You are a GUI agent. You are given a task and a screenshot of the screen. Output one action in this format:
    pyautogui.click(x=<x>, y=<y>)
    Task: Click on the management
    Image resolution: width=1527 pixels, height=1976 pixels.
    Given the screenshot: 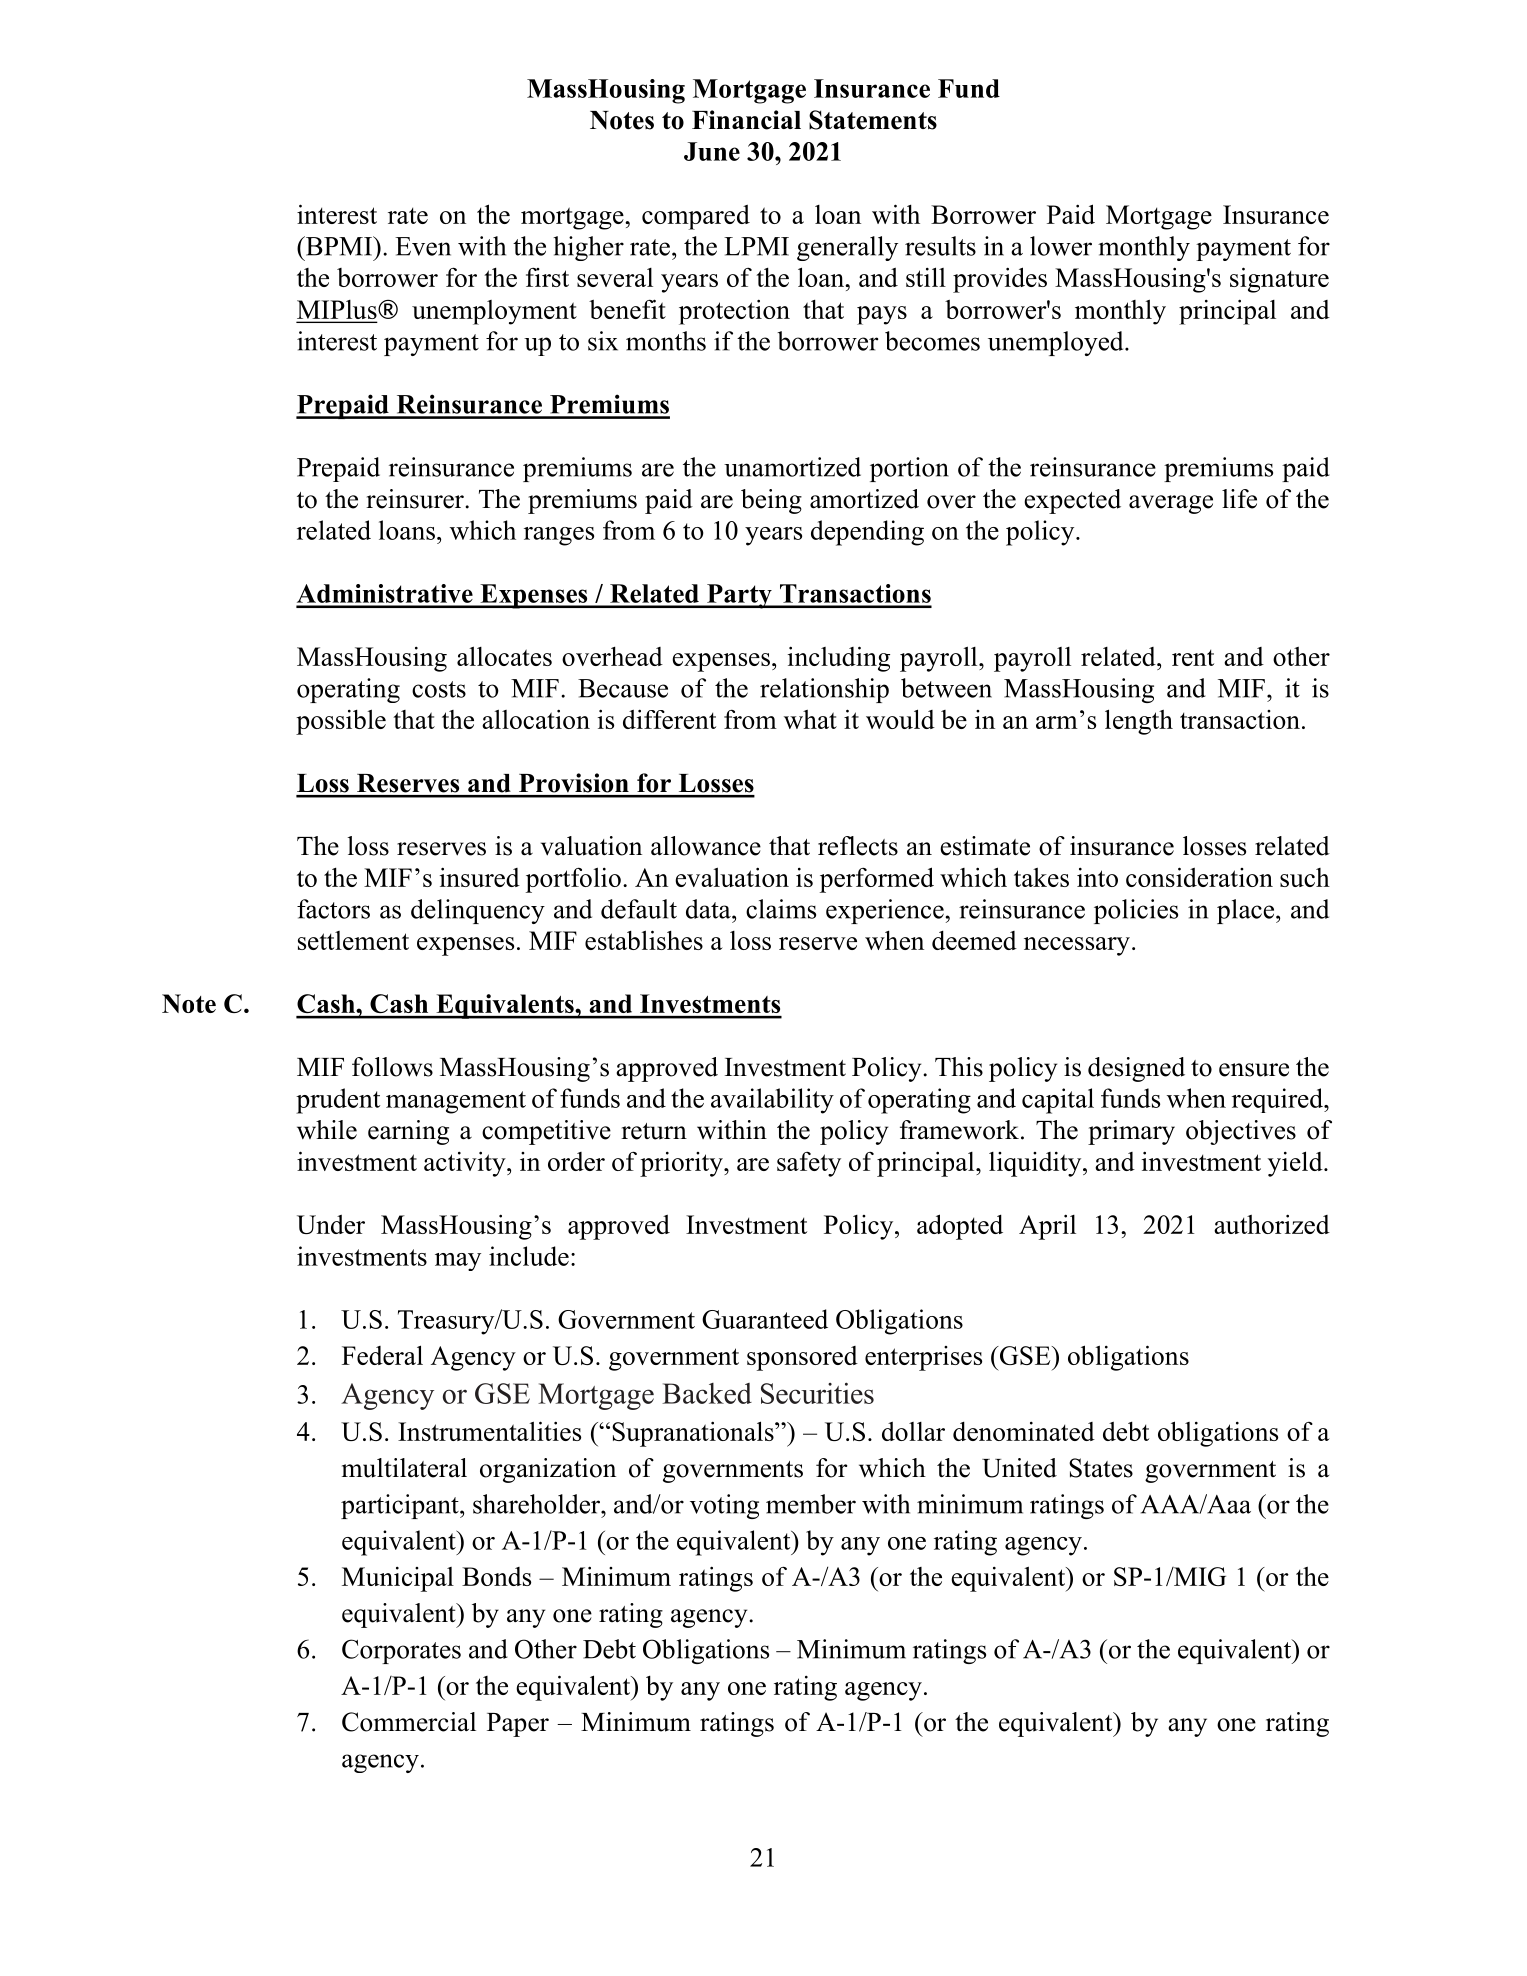 What is the action you would take?
    pyautogui.click(x=456, y=1102)
